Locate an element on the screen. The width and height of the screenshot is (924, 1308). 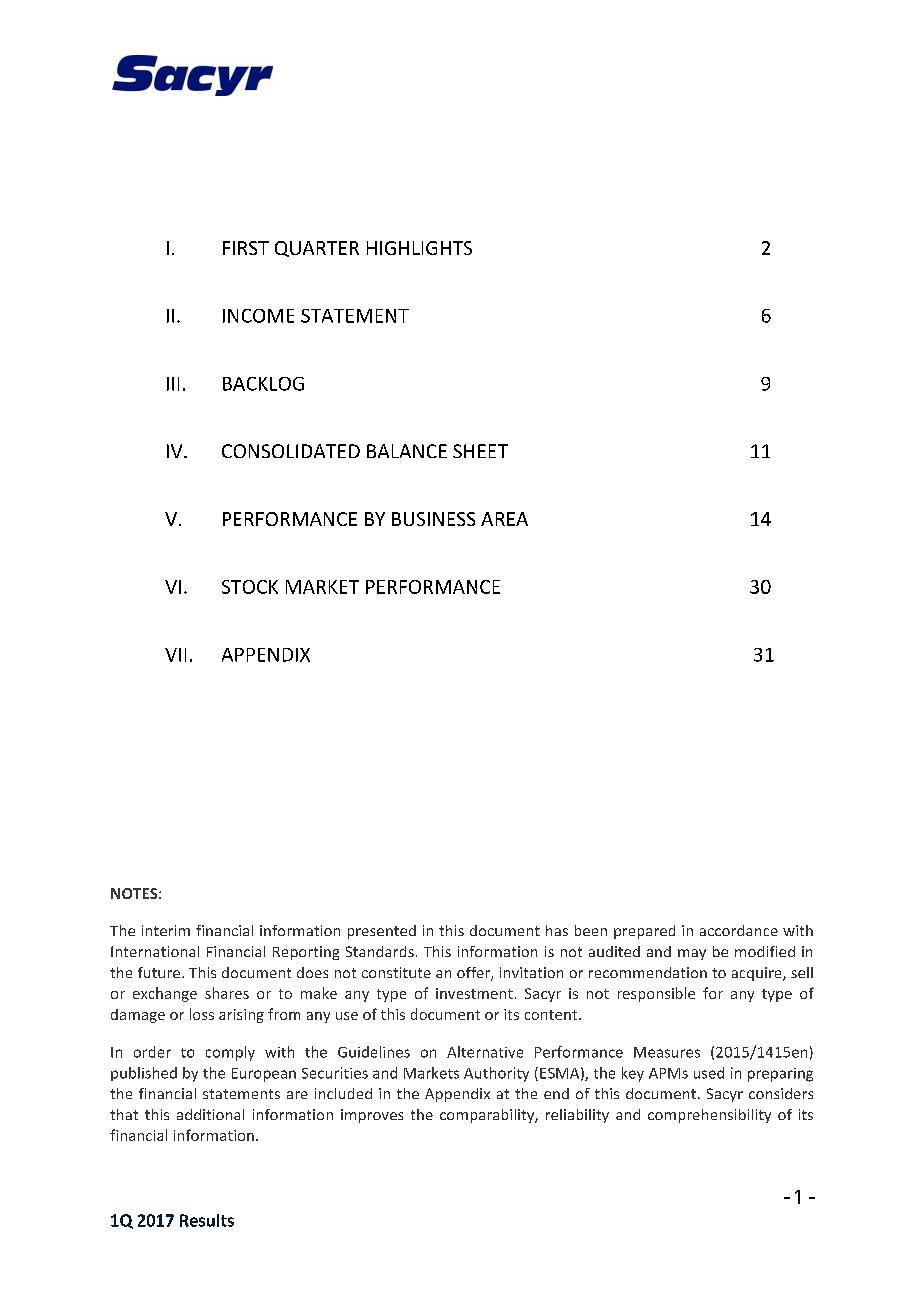
CONSOLIDATED is located at coordinates (291, 451).
